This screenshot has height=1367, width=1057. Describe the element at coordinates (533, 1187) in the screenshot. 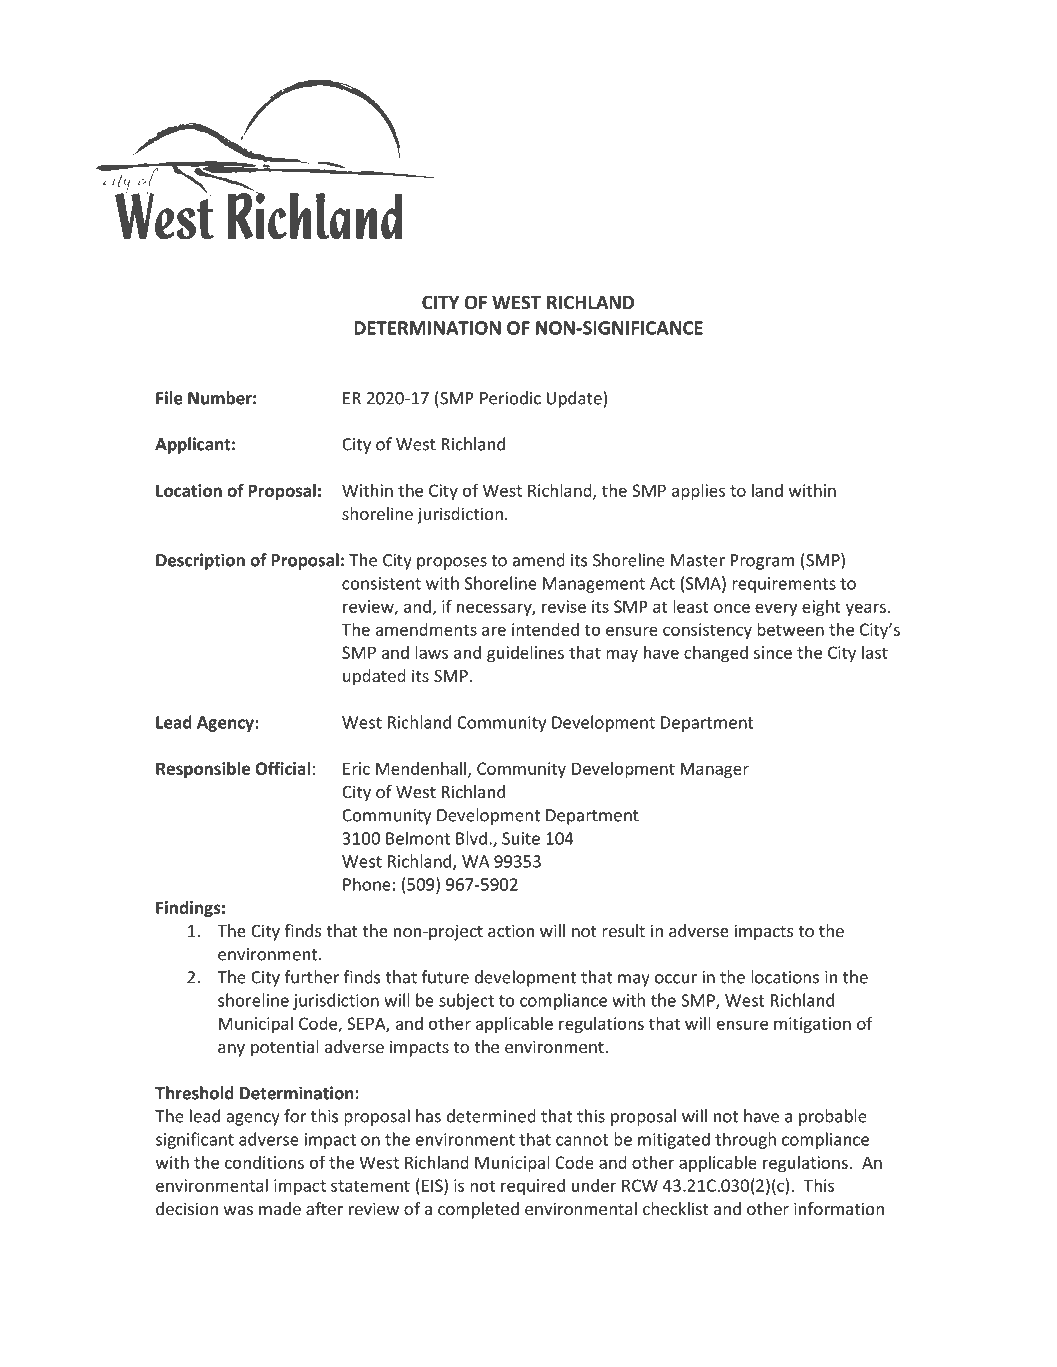

I see `required` at that location.
